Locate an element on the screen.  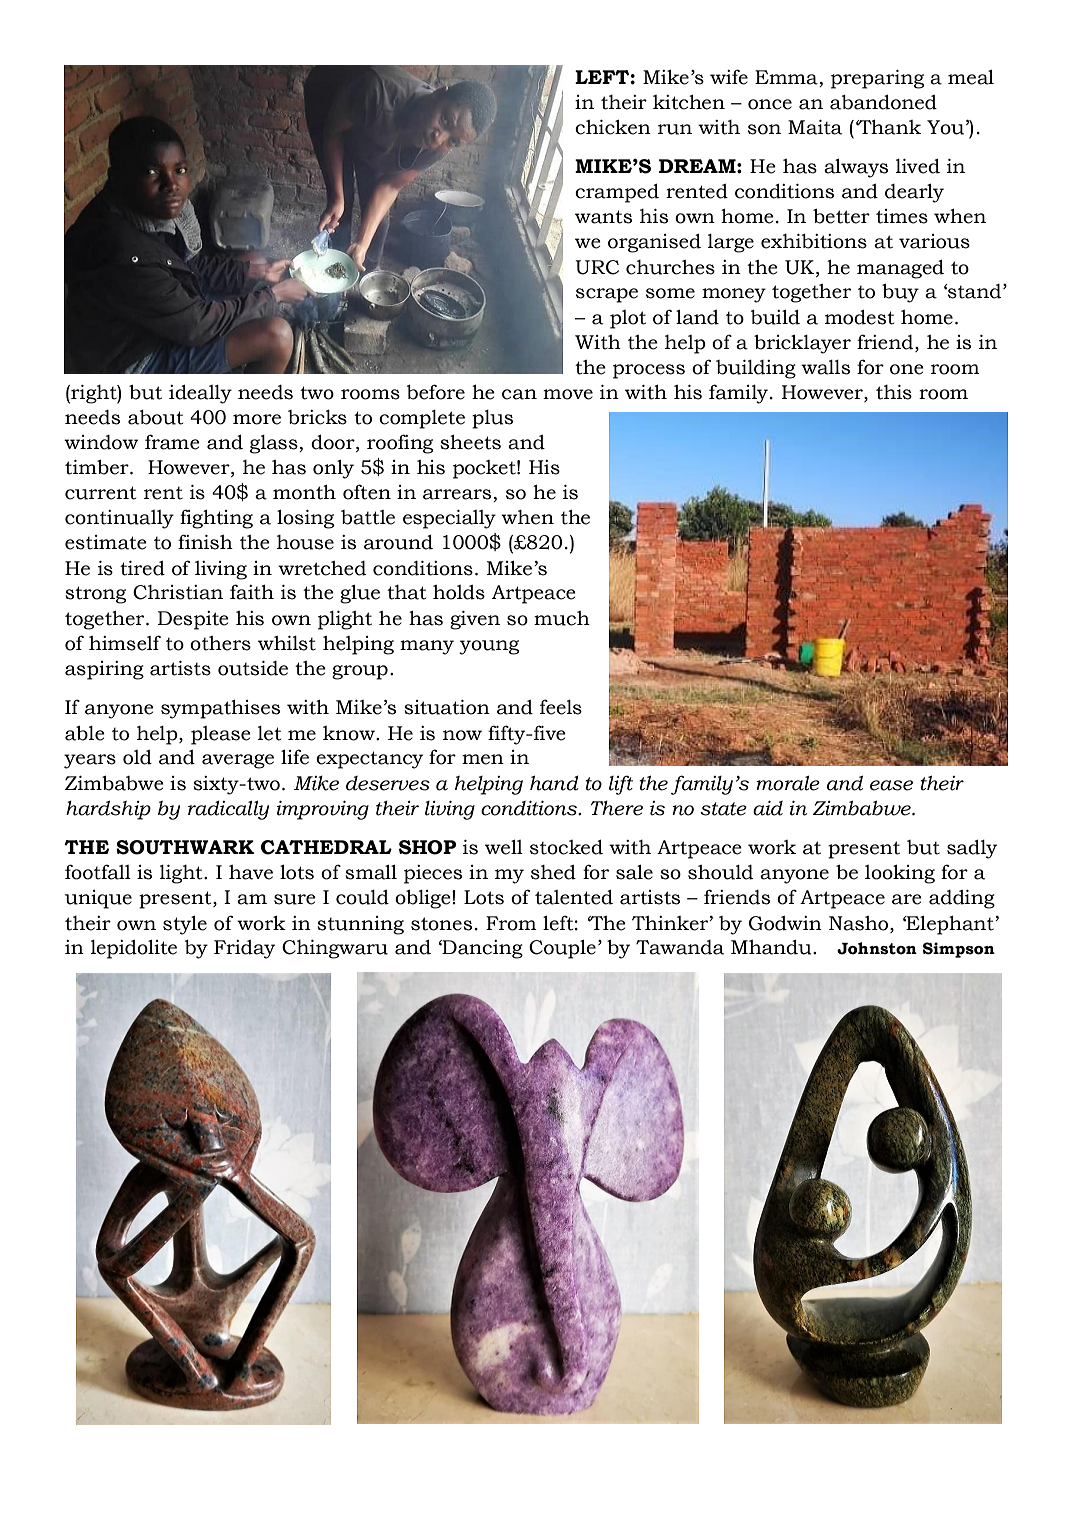
morale is located at coordinates (788, 783).
